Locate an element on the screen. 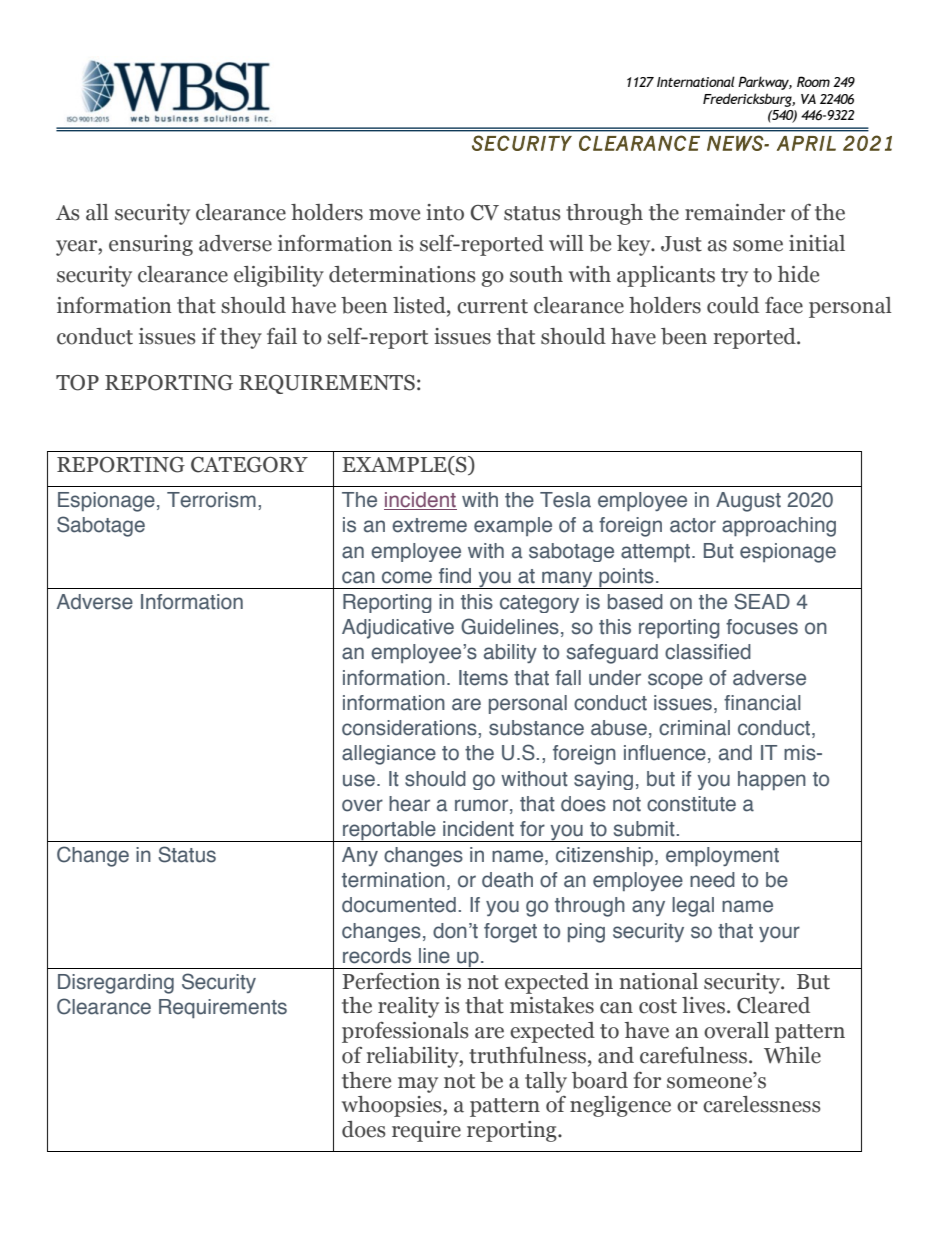 This screenshot has height=1233, width=952. employment is located at coordinates (722, 856).
